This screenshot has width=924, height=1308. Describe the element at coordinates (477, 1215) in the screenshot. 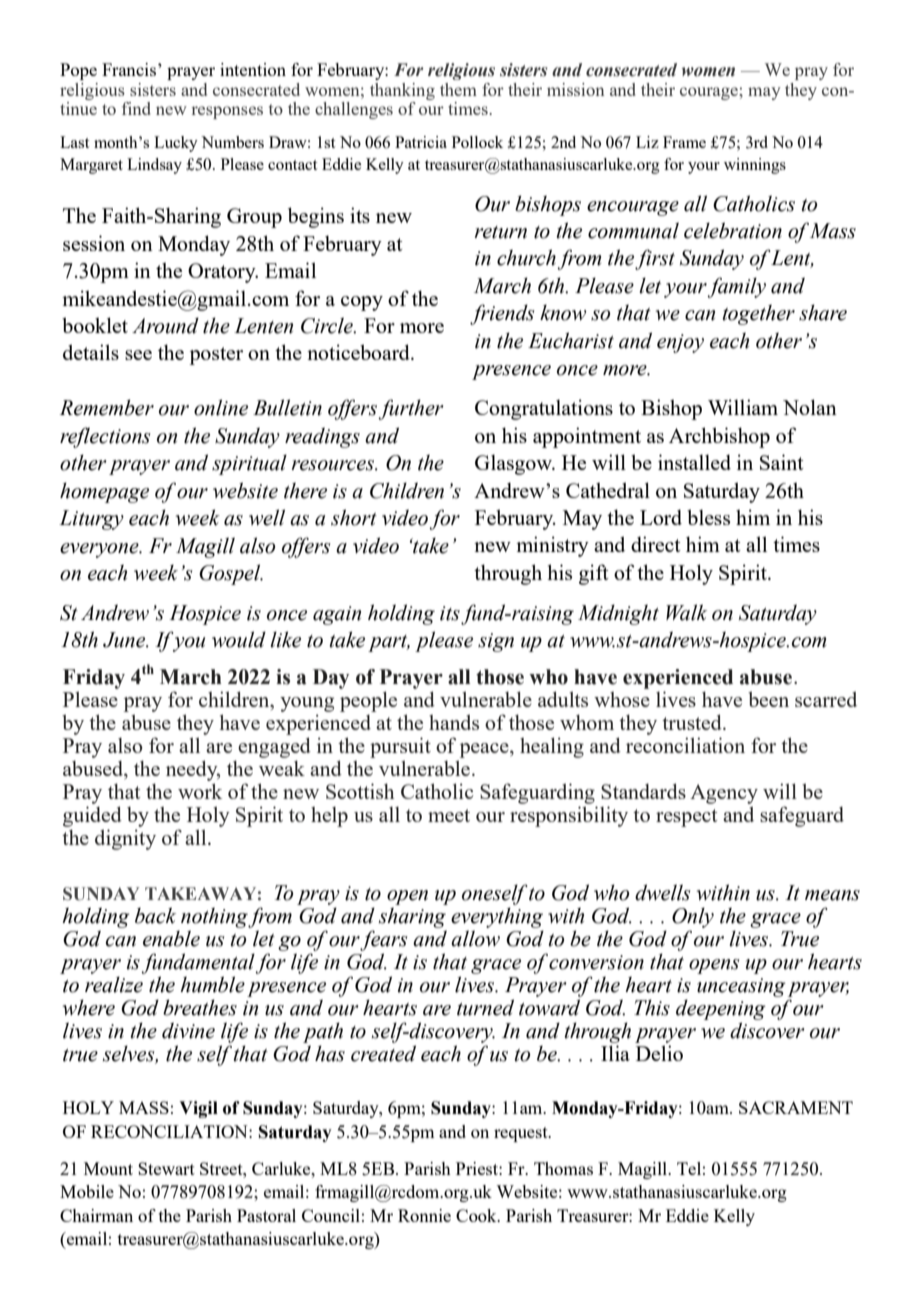

I see `Cook` at that location.
